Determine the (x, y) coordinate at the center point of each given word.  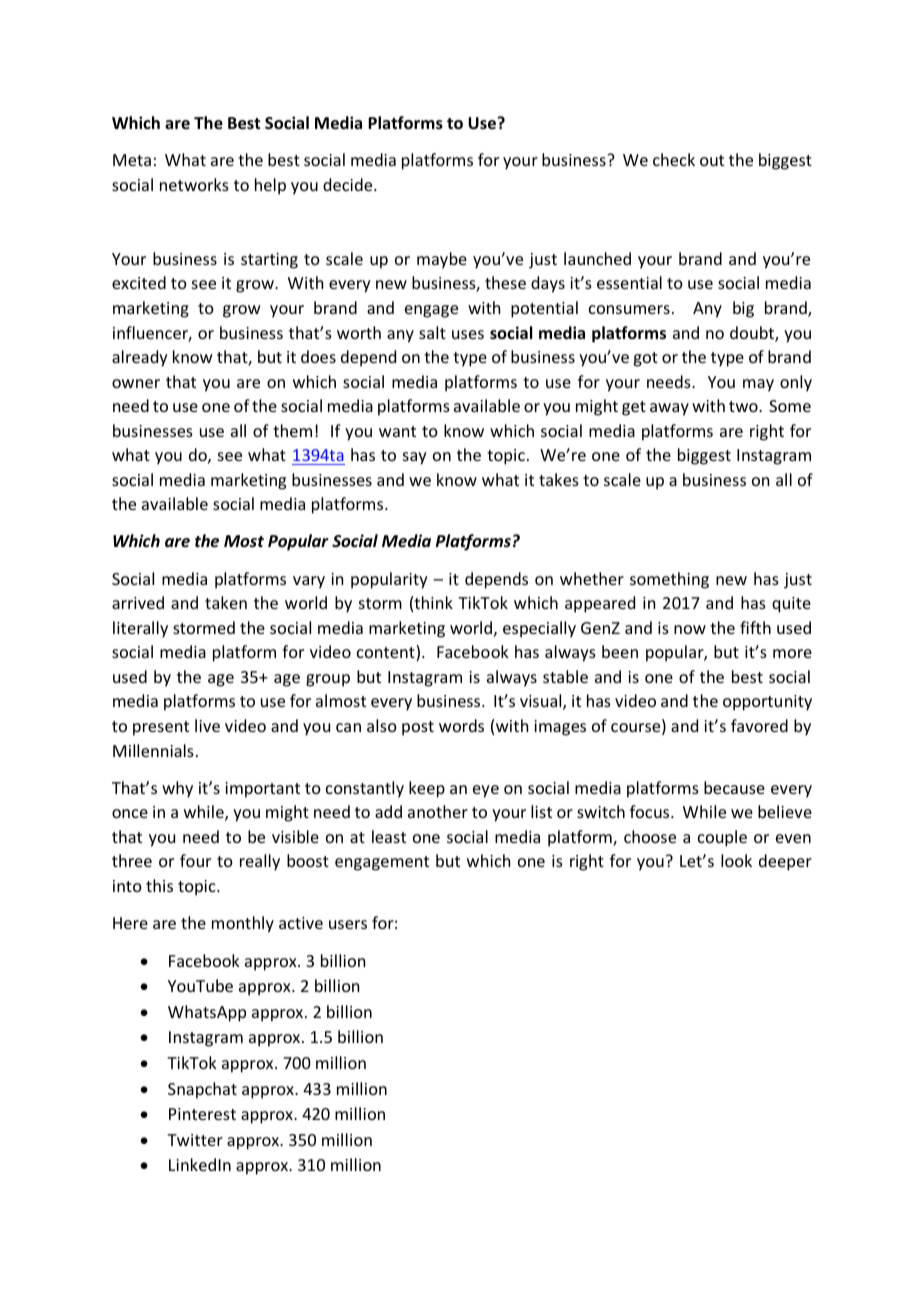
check (674, 159)
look (736, 860)
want (397, 431)
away (669, 409)
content (387, 653)
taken (226, 602)
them (292, 430)
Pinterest (202, 1114)
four (195, 860)
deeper (785, 862)
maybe (442, 260)
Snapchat (202, 1090)
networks (194, 184)
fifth (755, 627)
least (389, 836)
